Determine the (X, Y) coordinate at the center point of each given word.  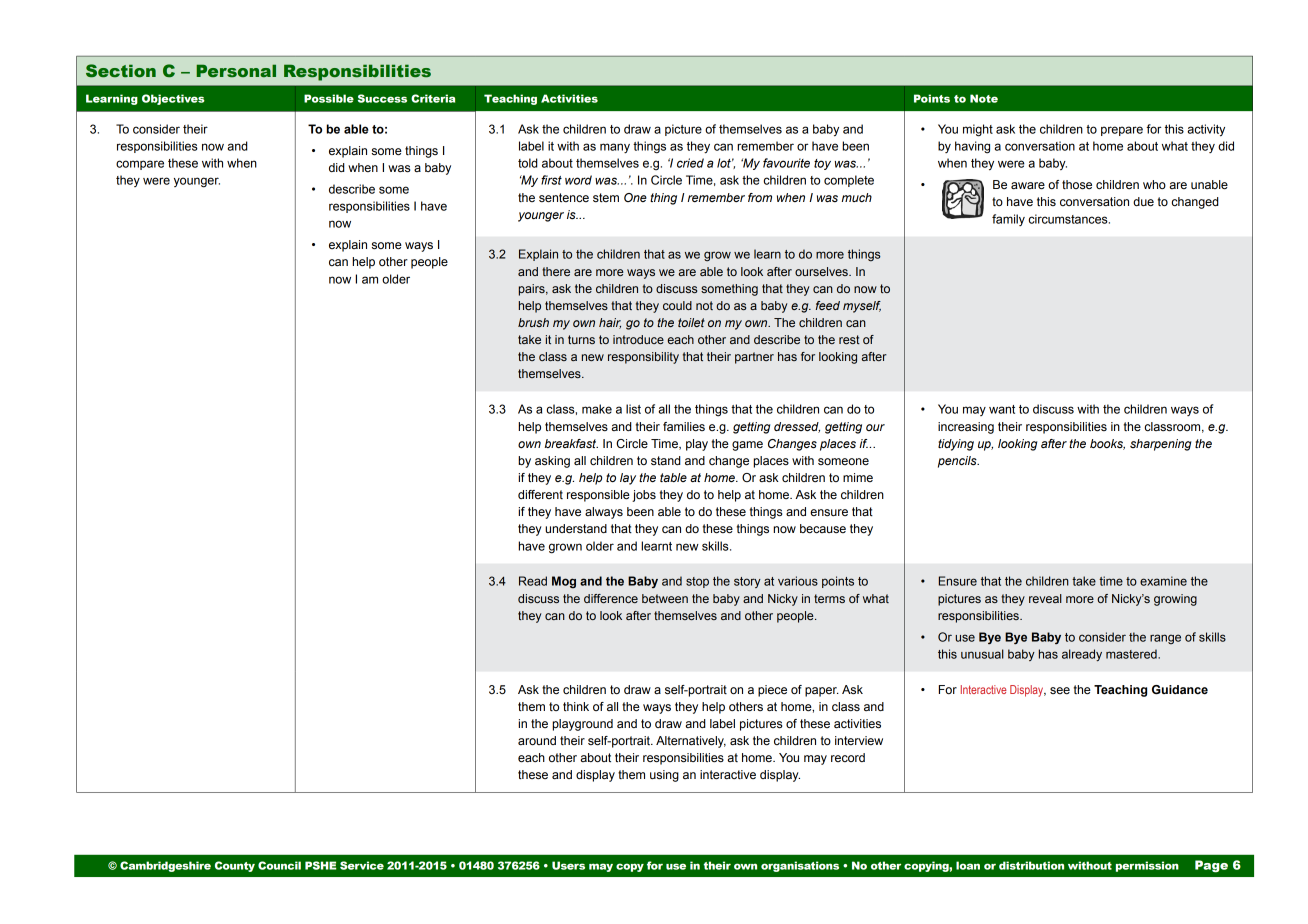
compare (140, 165)
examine (1163, 581)
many (615, 148)
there (556, 271)
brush (533, 322)
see (1060, 690)
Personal (236, 70)
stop (697, 582)
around (537, 740)
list (633, 409)
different (540, 494)
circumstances (1069, 219)
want (1002, 409)
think (576, 707)
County (235, 866)
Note (984, 98)
